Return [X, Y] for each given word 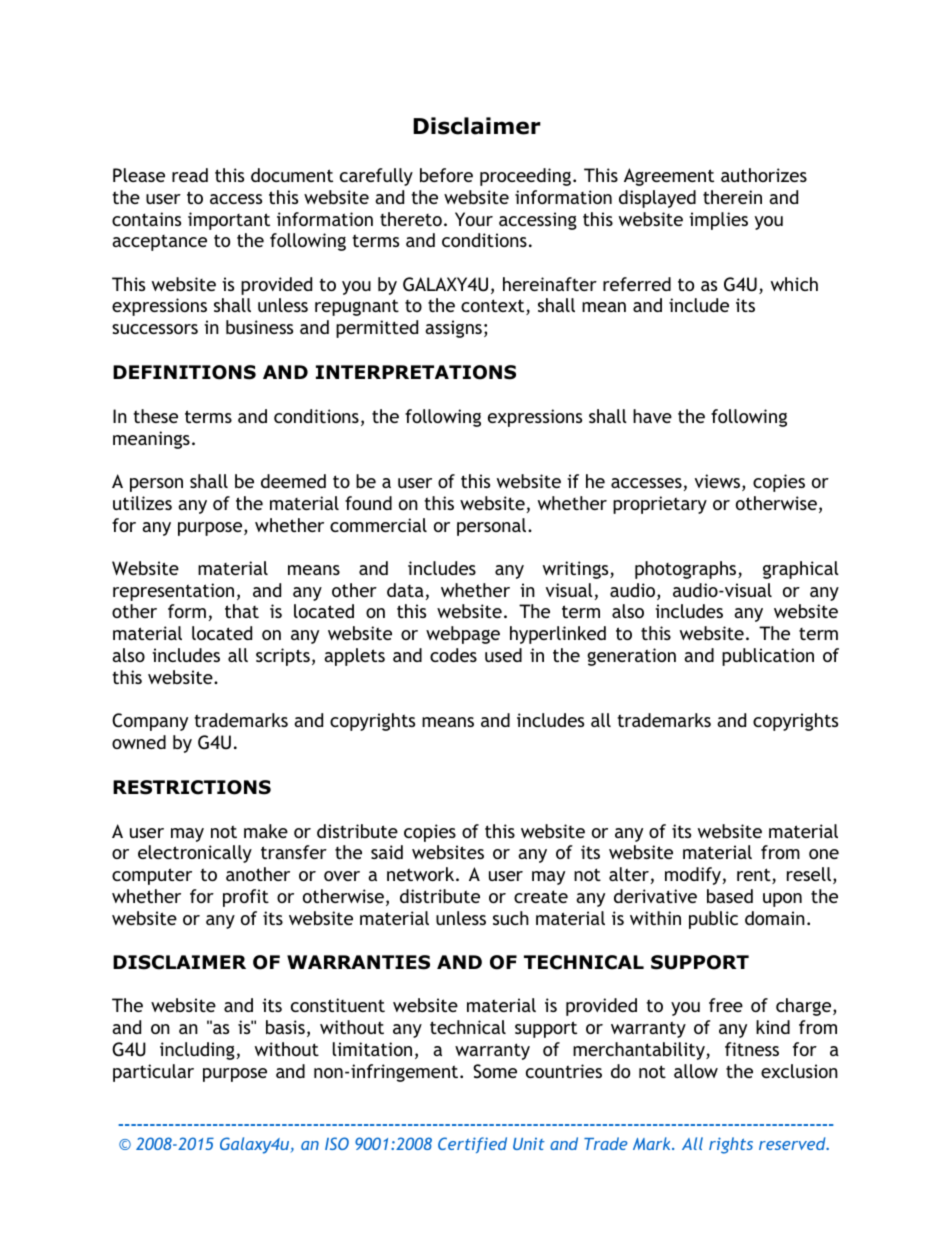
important [229, 221]
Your [474, 219]
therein [732, 197]
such [511, 918]
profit [246, 898]
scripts [283, 657]
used [503, 655]
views [719, 482]
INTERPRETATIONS [416, 372]
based [730, 896]
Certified [472, 1145]
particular [153, 1073]
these [155, 416]
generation [631, 657]
